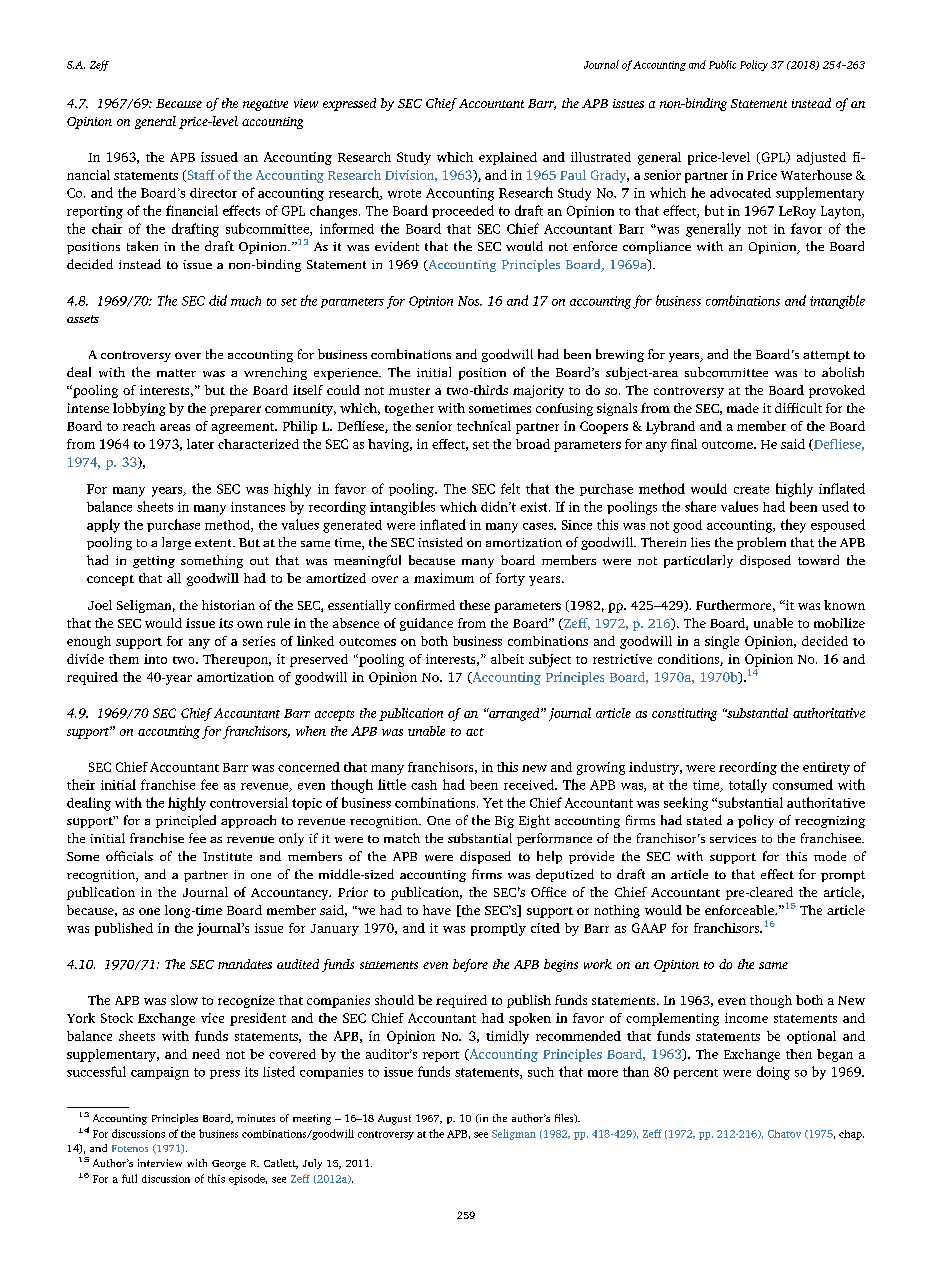 This image has width=932, height=1272. I want to click on totally, so click(748, 786).
